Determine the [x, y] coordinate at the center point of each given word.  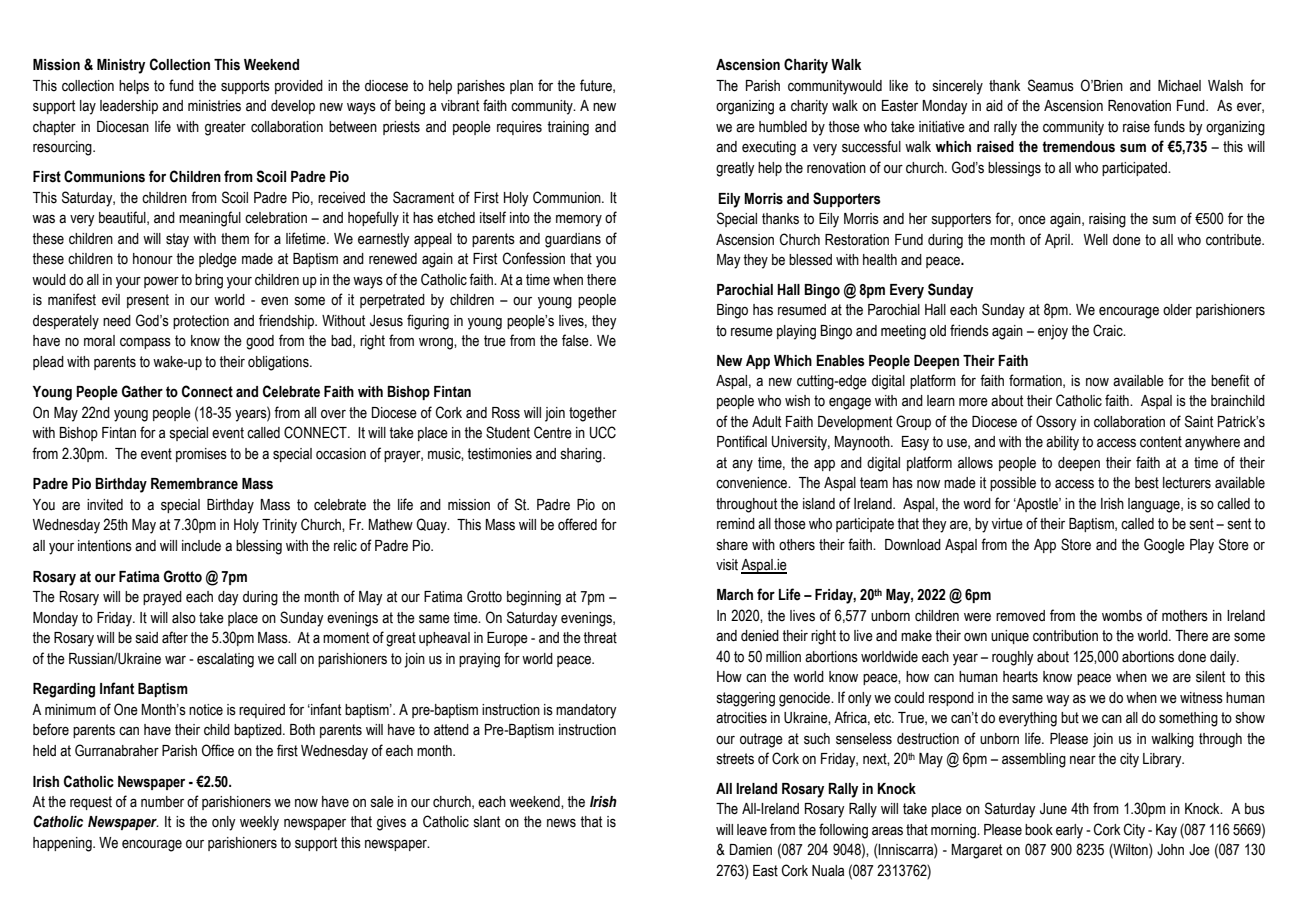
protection [201, 322]
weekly [259, 823]
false [576, 340]
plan [521, 87]
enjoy [1053, 332]
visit [727, 565]
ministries [214, 106]
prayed [162, 598]
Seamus [1051, 85]
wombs [1122, 616]
